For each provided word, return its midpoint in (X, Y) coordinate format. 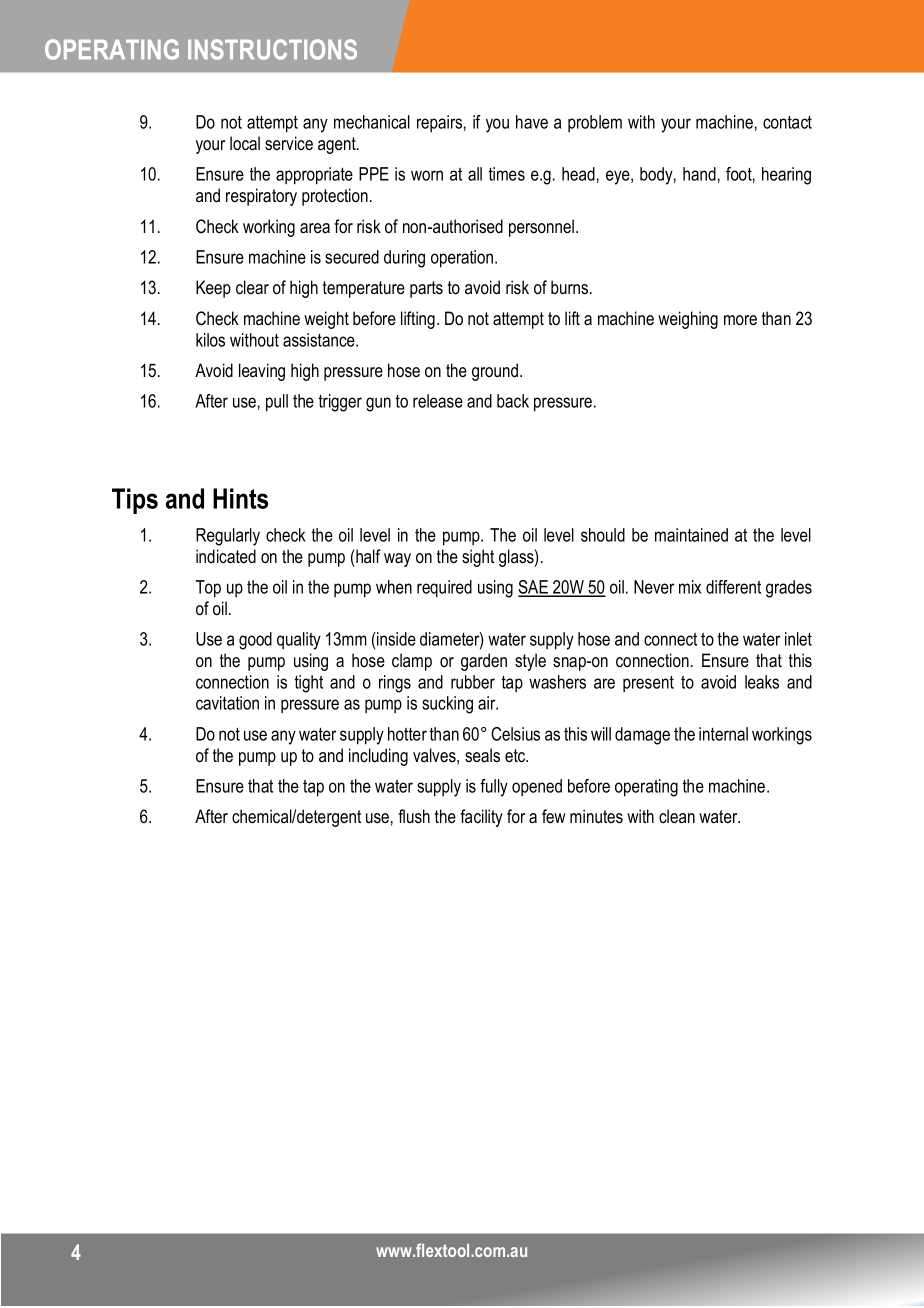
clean (677, 816)
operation (463, 259)
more (740, 320)
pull (277, 403)
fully (494, 788)
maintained (691, 535)
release (438, 401)
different (733, 587)
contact (787, 122)
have (532, 122)
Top (208, 589)
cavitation (227, 703)
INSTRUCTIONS (272, 49)
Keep (213, 289)
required (444, 589)
